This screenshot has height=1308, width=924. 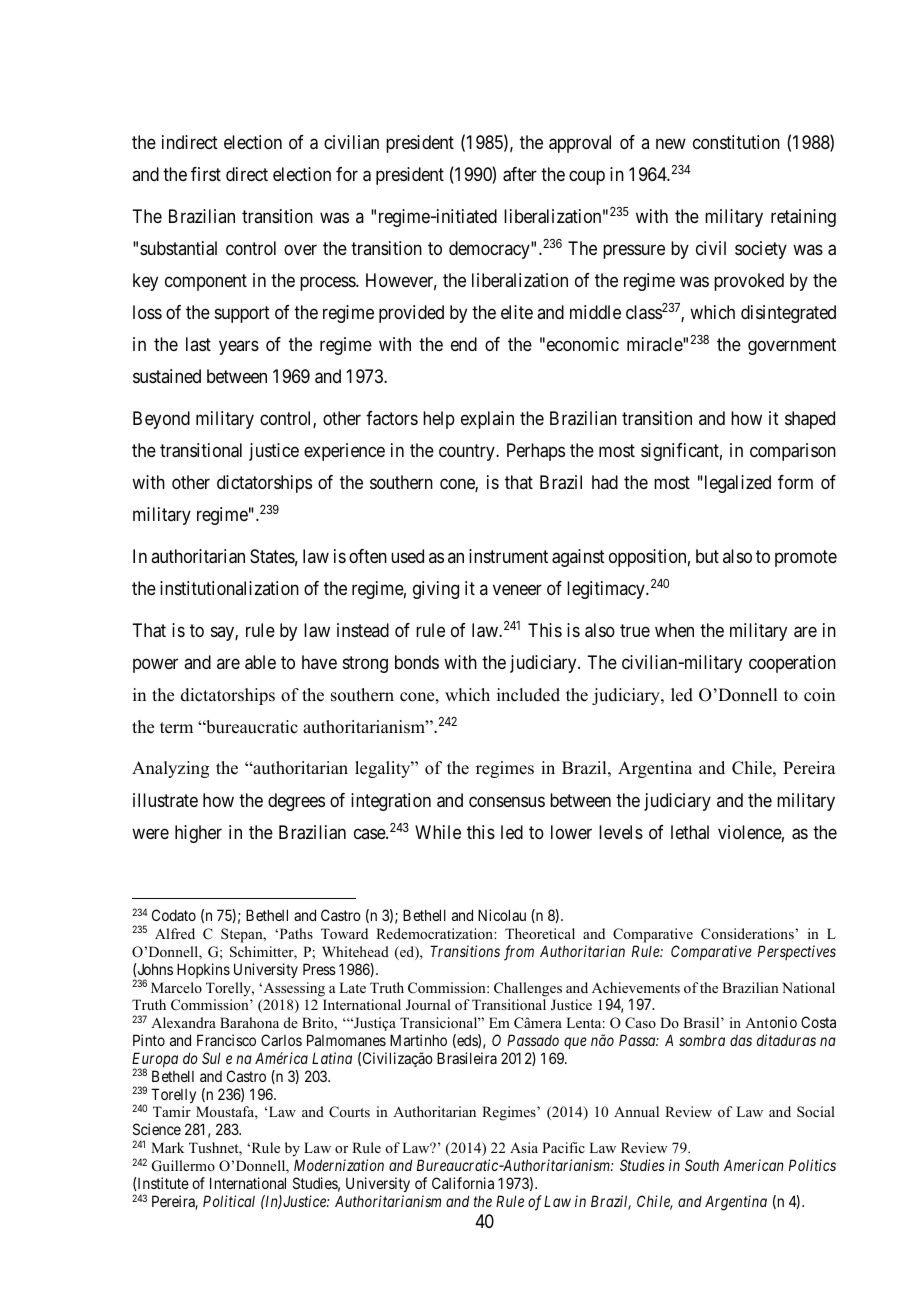 I want to click on first, so click(x=206, y=174).
